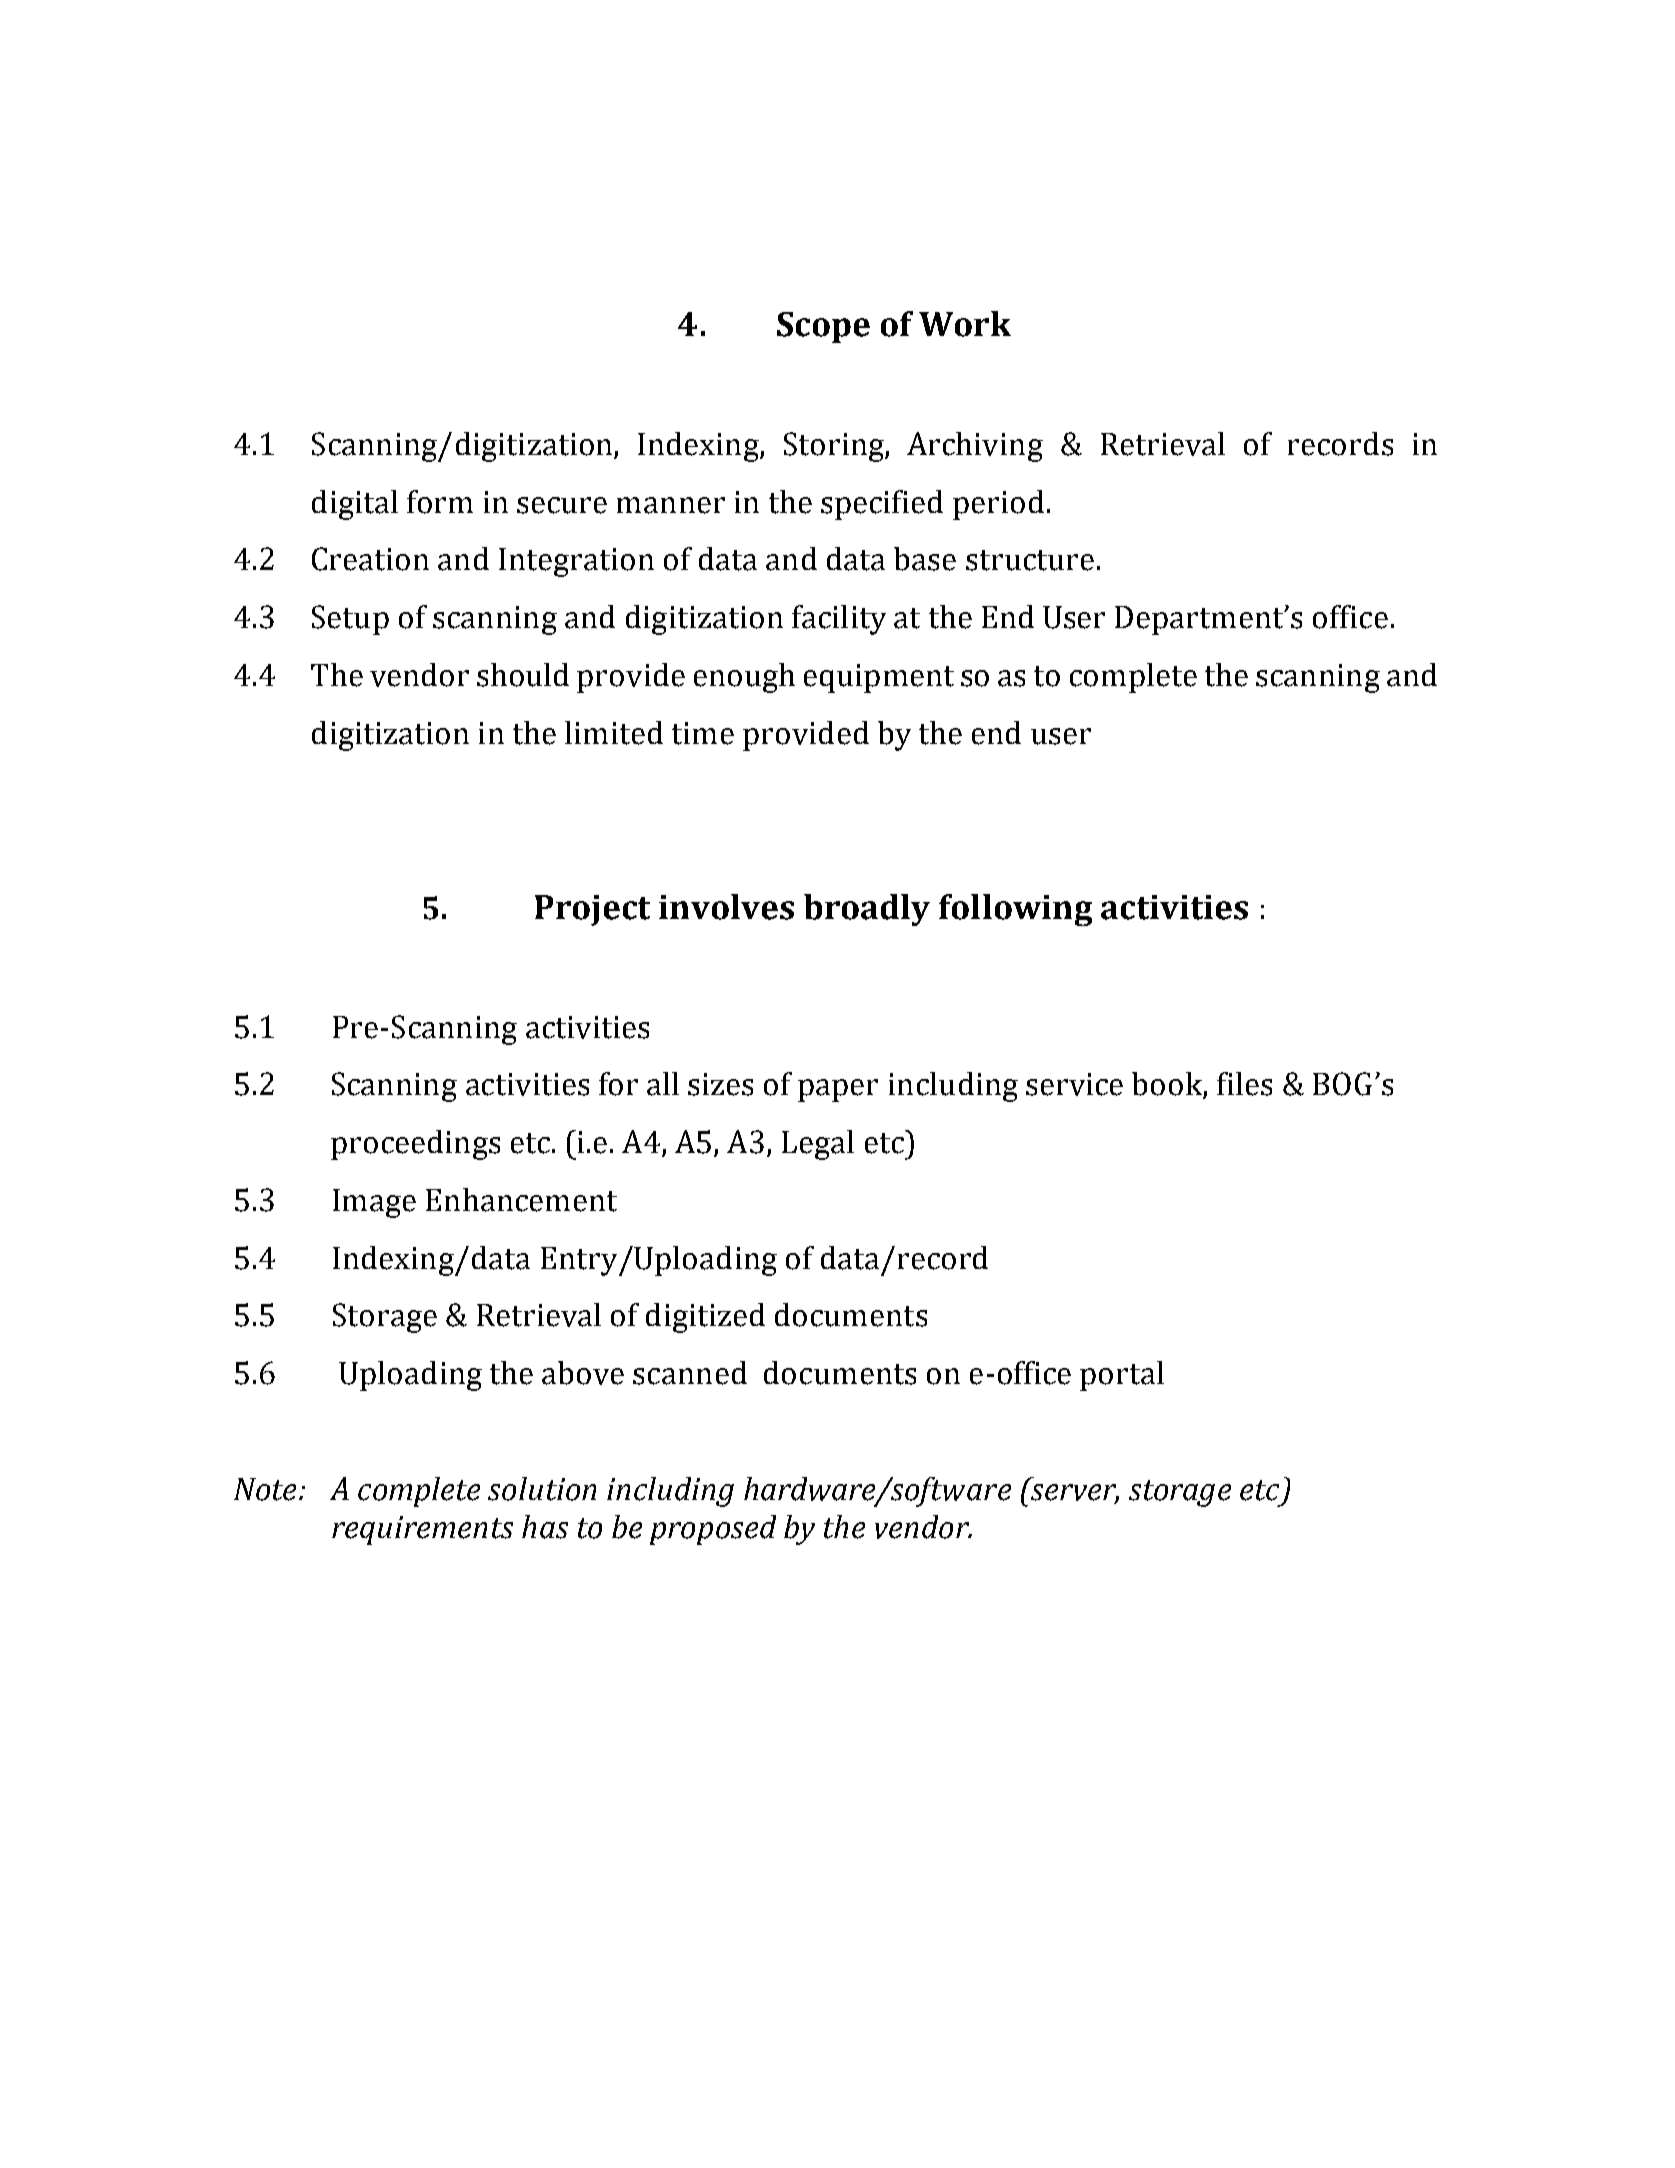  Describe the element at coordinates (726, 907) in the screenshot. I see `involves` at that location.
